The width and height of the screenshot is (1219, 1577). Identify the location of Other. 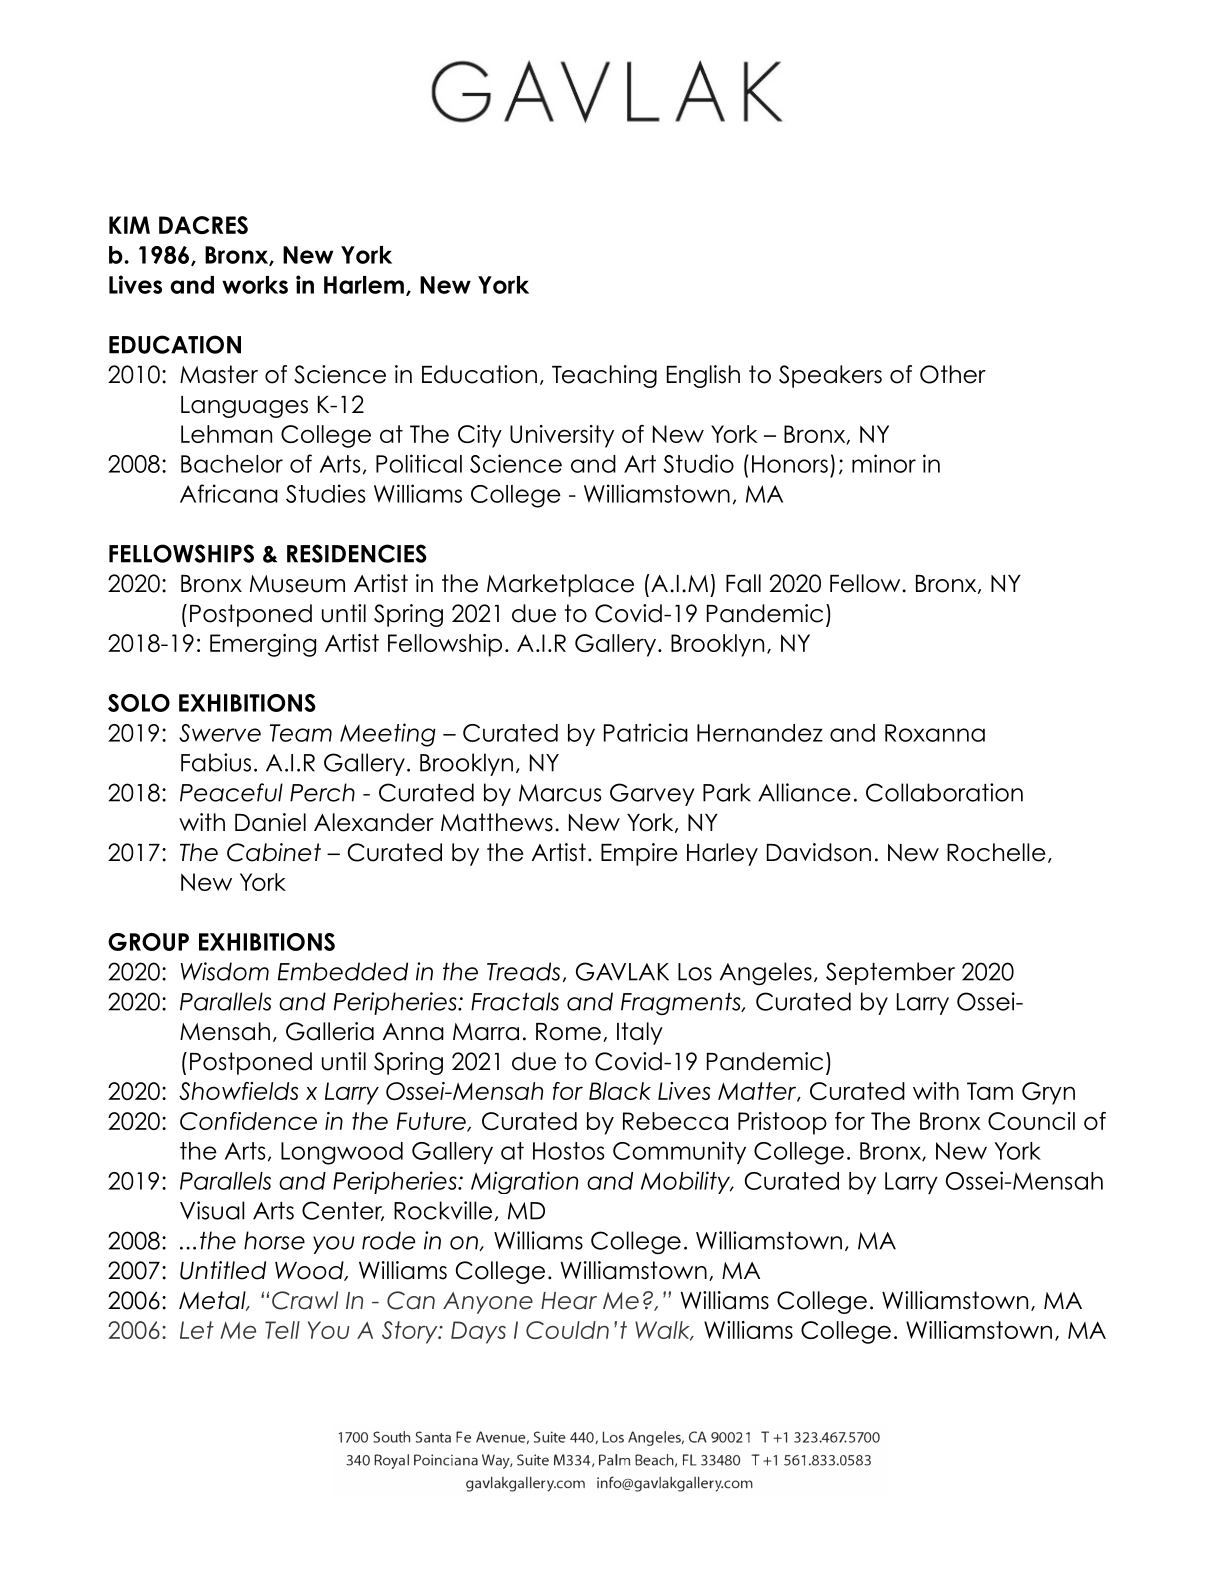
(953, 374).
